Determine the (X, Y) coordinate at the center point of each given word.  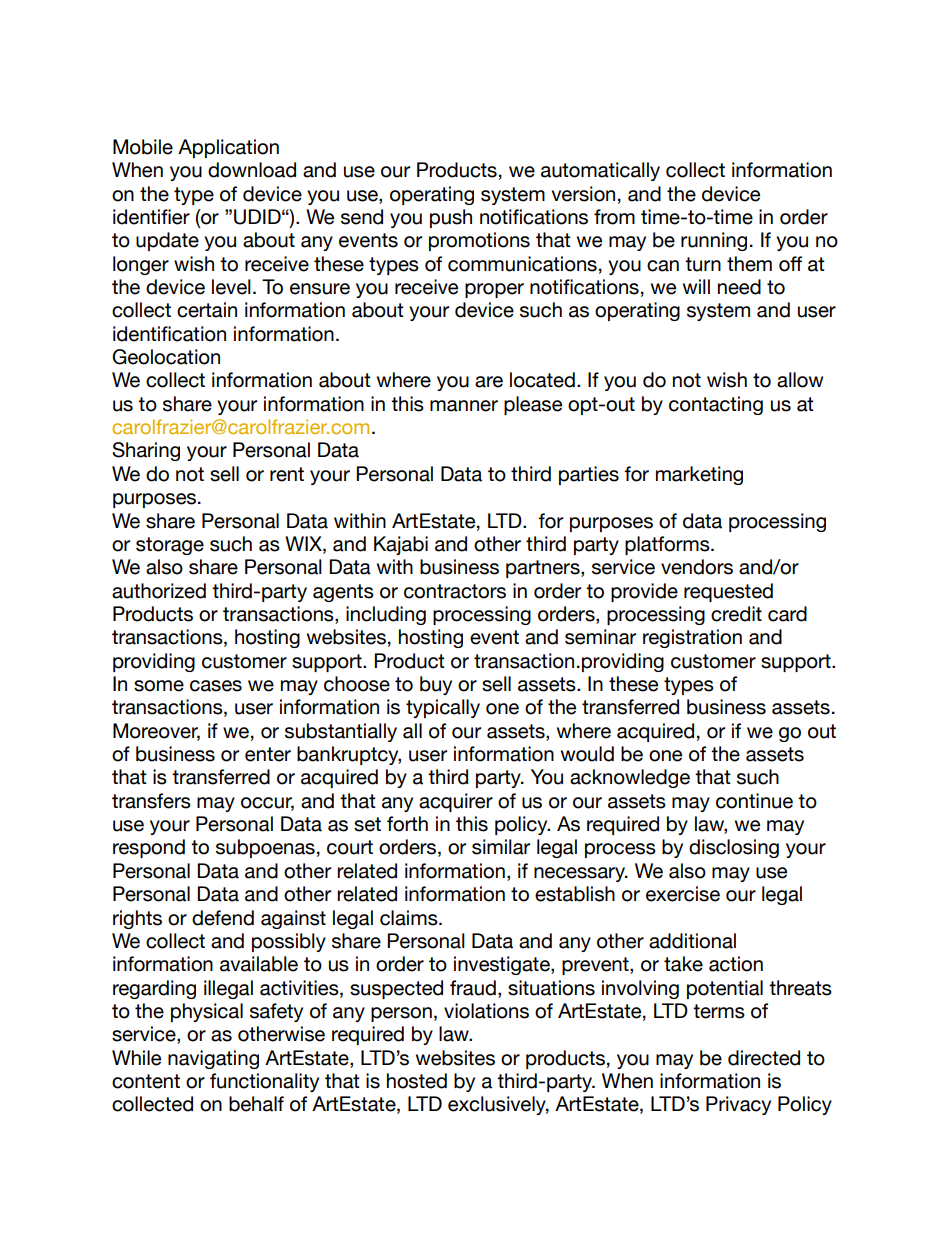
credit (736, 614)
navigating (213, 1059)
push (451, 218)
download (252, 170)
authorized (159, 591)
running (714, 241)
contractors (455, 591)
